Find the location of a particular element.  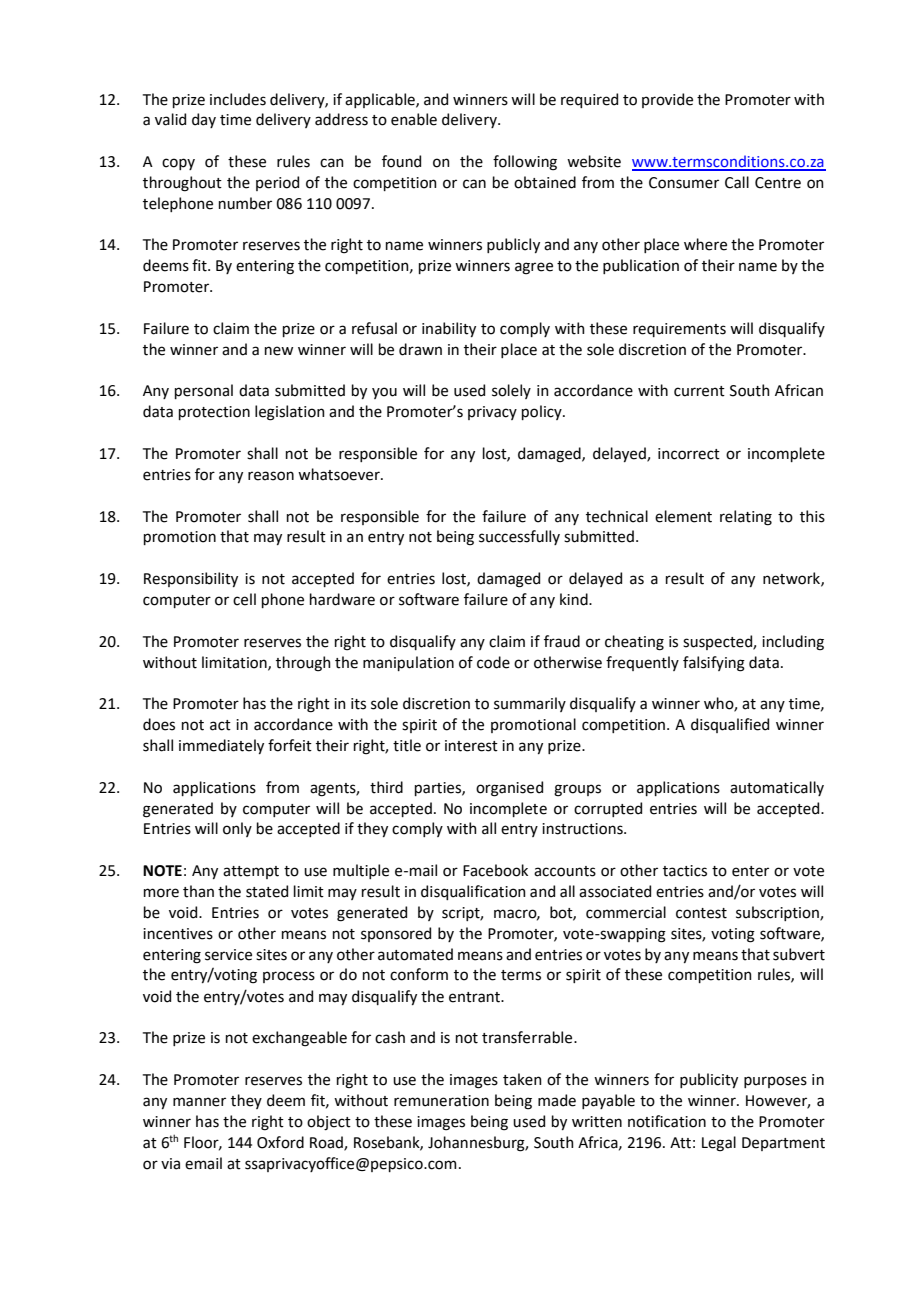

disqualified is located at coordinates (730, 725).
